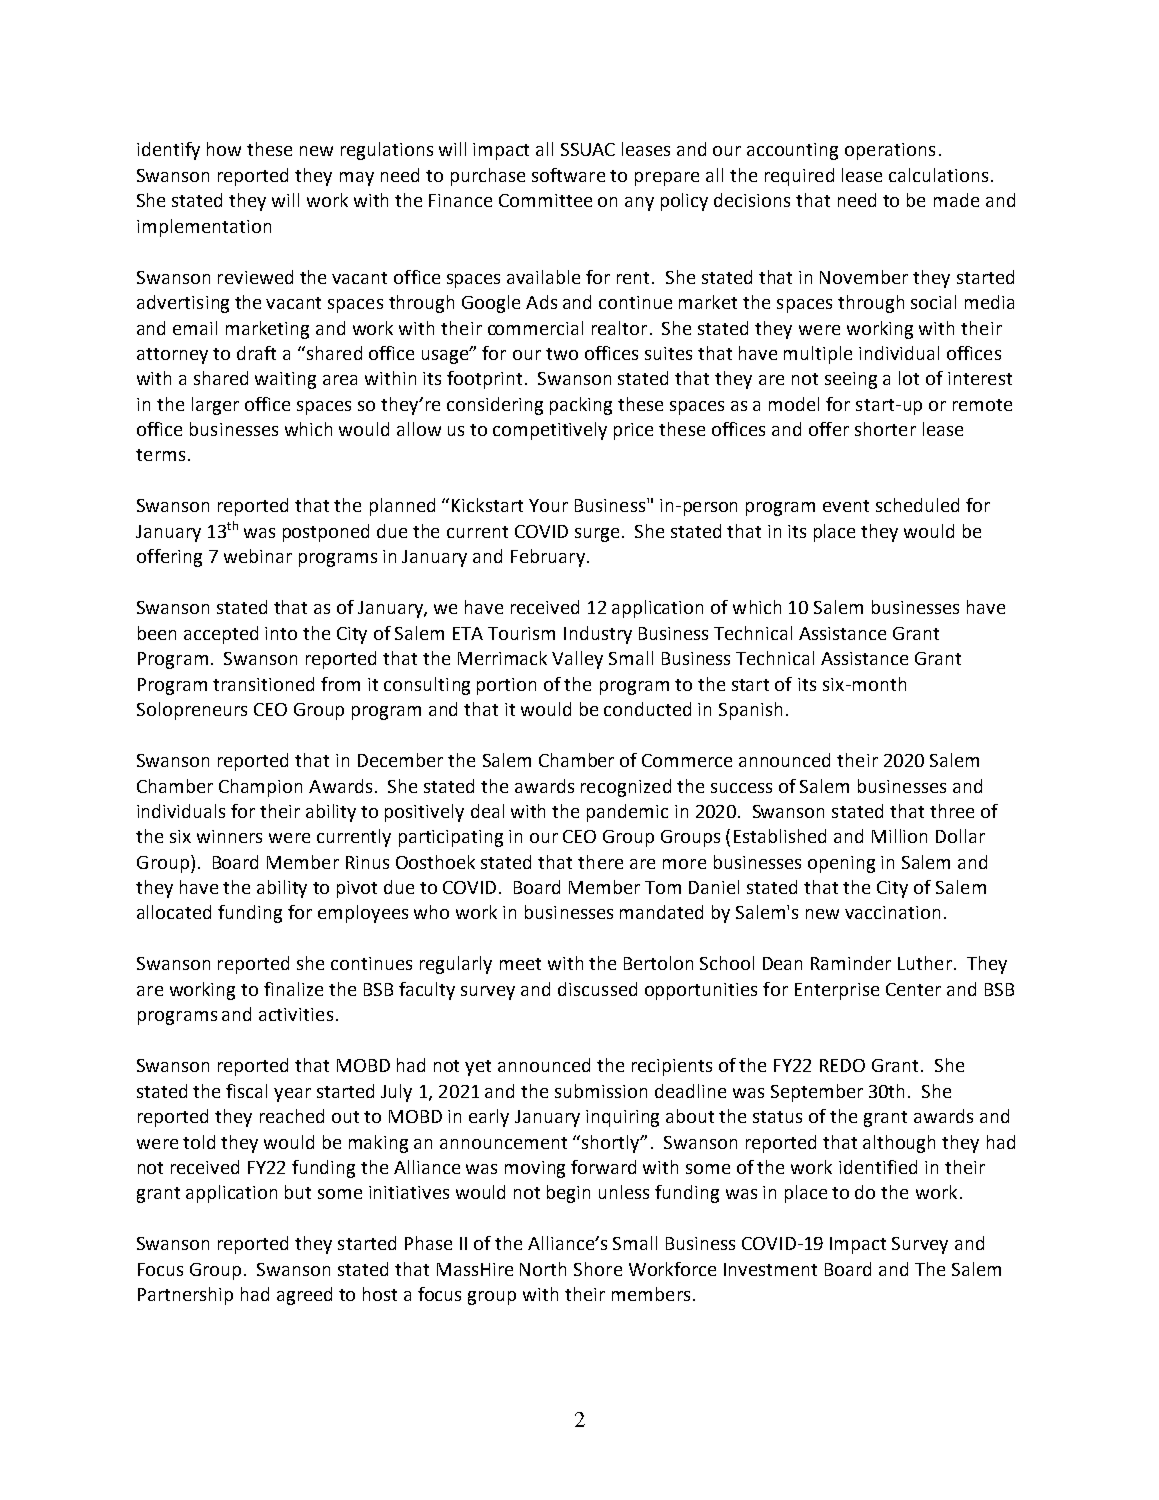 This page has height=1500, width=1159. What do you see at coordinates (750, 711) in the page?
I see `Spanish` at bounding box center [750, 711].
